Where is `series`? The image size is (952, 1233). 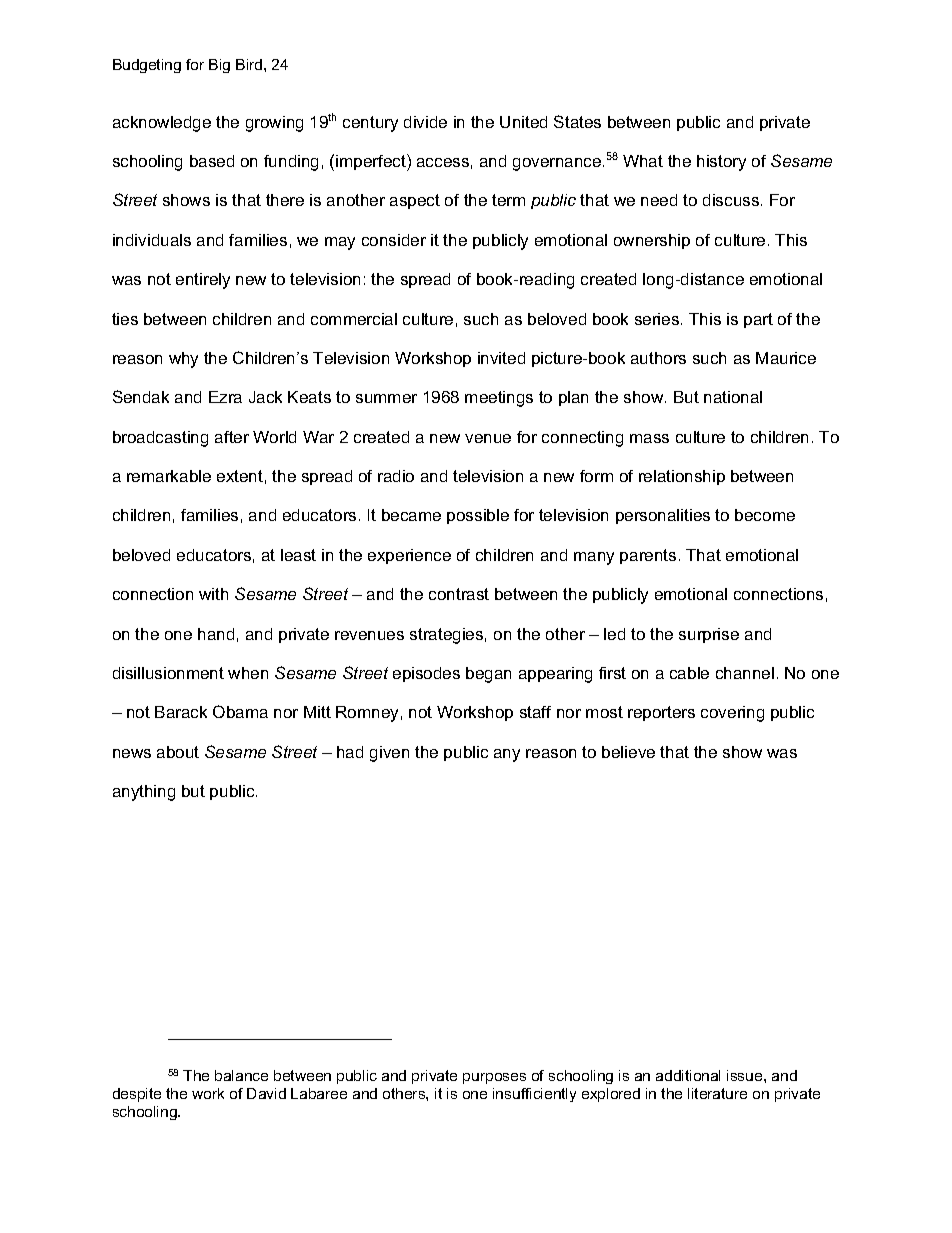
series is located at coordinates (658, 319).
